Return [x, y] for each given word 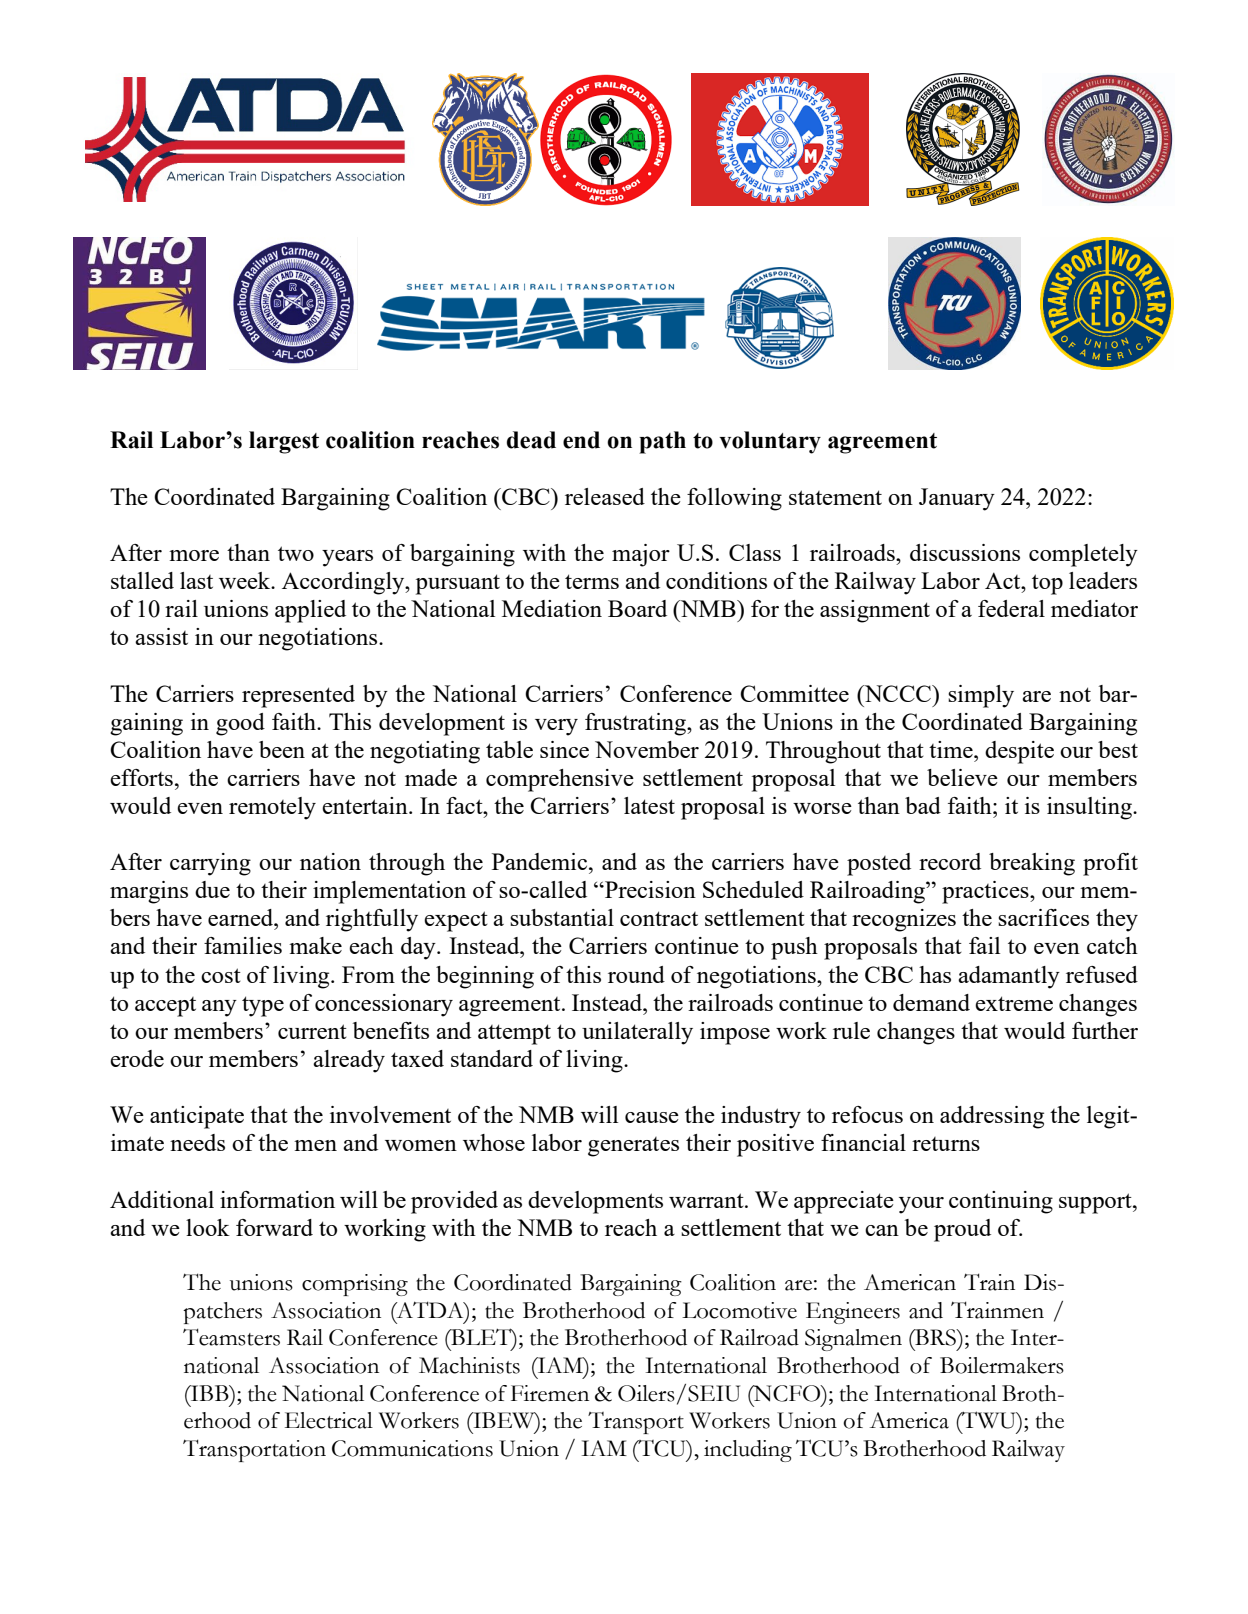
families [243, 945]
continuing [1001, 1202]
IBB [210, 1393]
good [240, 724]
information [277, 1199]
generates [633, 1147]
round [636, 974]
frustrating [636, 724]
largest [284, 442]
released [605, 496]
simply [981, 696]
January [957, 499]
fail [984, 945]
